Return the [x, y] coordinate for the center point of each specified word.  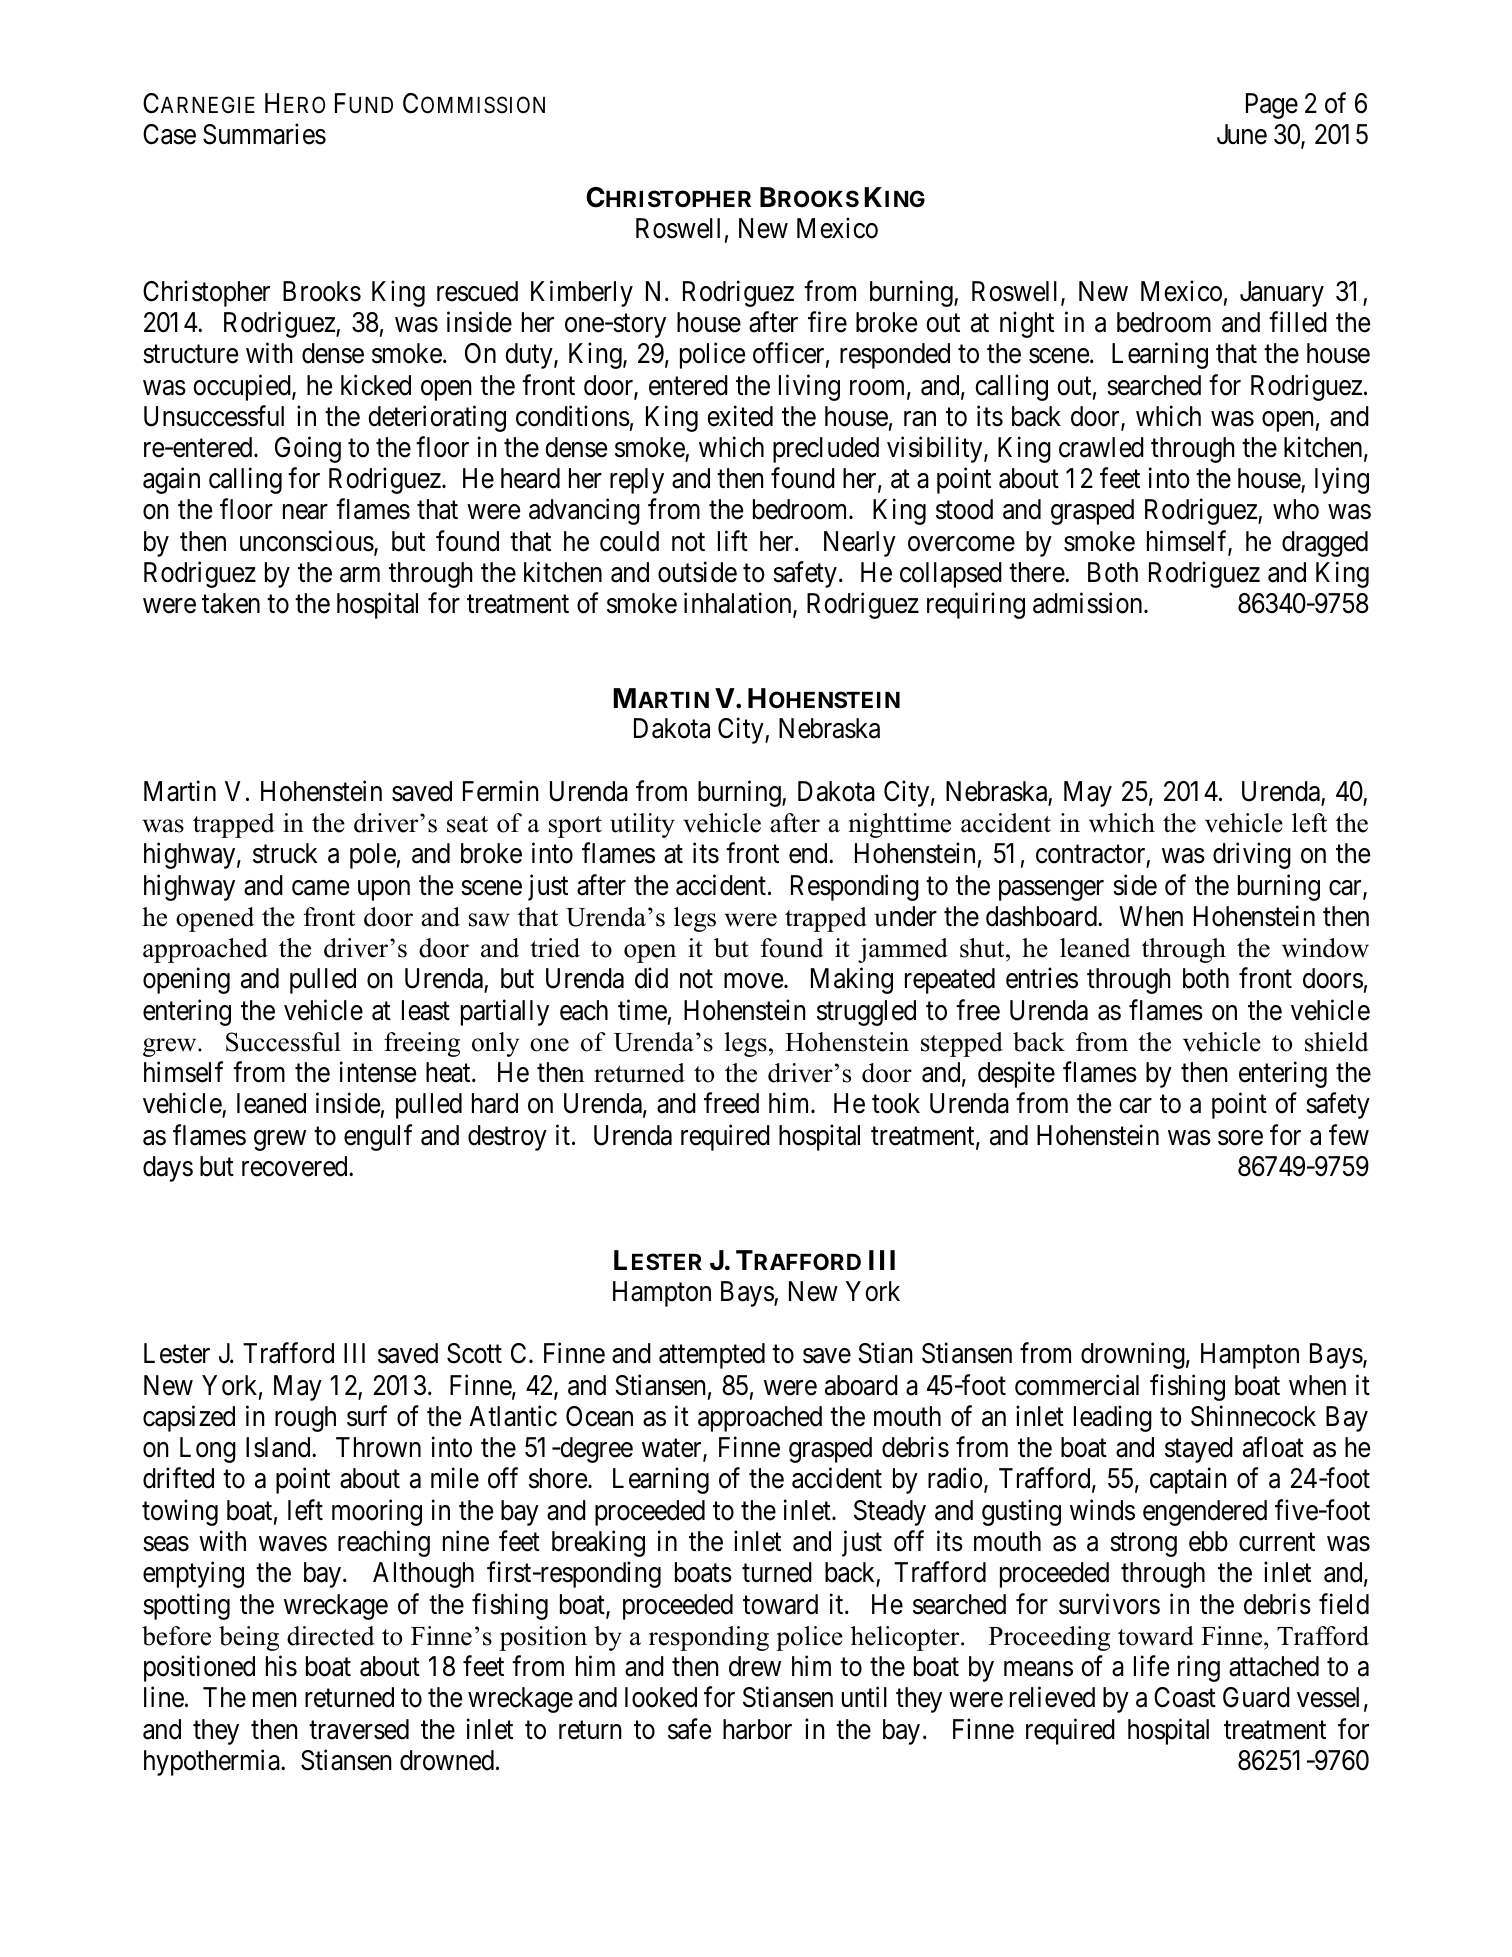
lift [733, 540]
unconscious [307, 541]
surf [367, 1416]
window [1325, 948]
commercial [1077, 1385]
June [1242, 134]
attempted [712, 1356]
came [320, 888]
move [754, 981]
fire [827, 322]
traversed [359, 1729]
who [1296, 509]
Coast [1185, 1697]
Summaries [264, 134]
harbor [757, 1729]
